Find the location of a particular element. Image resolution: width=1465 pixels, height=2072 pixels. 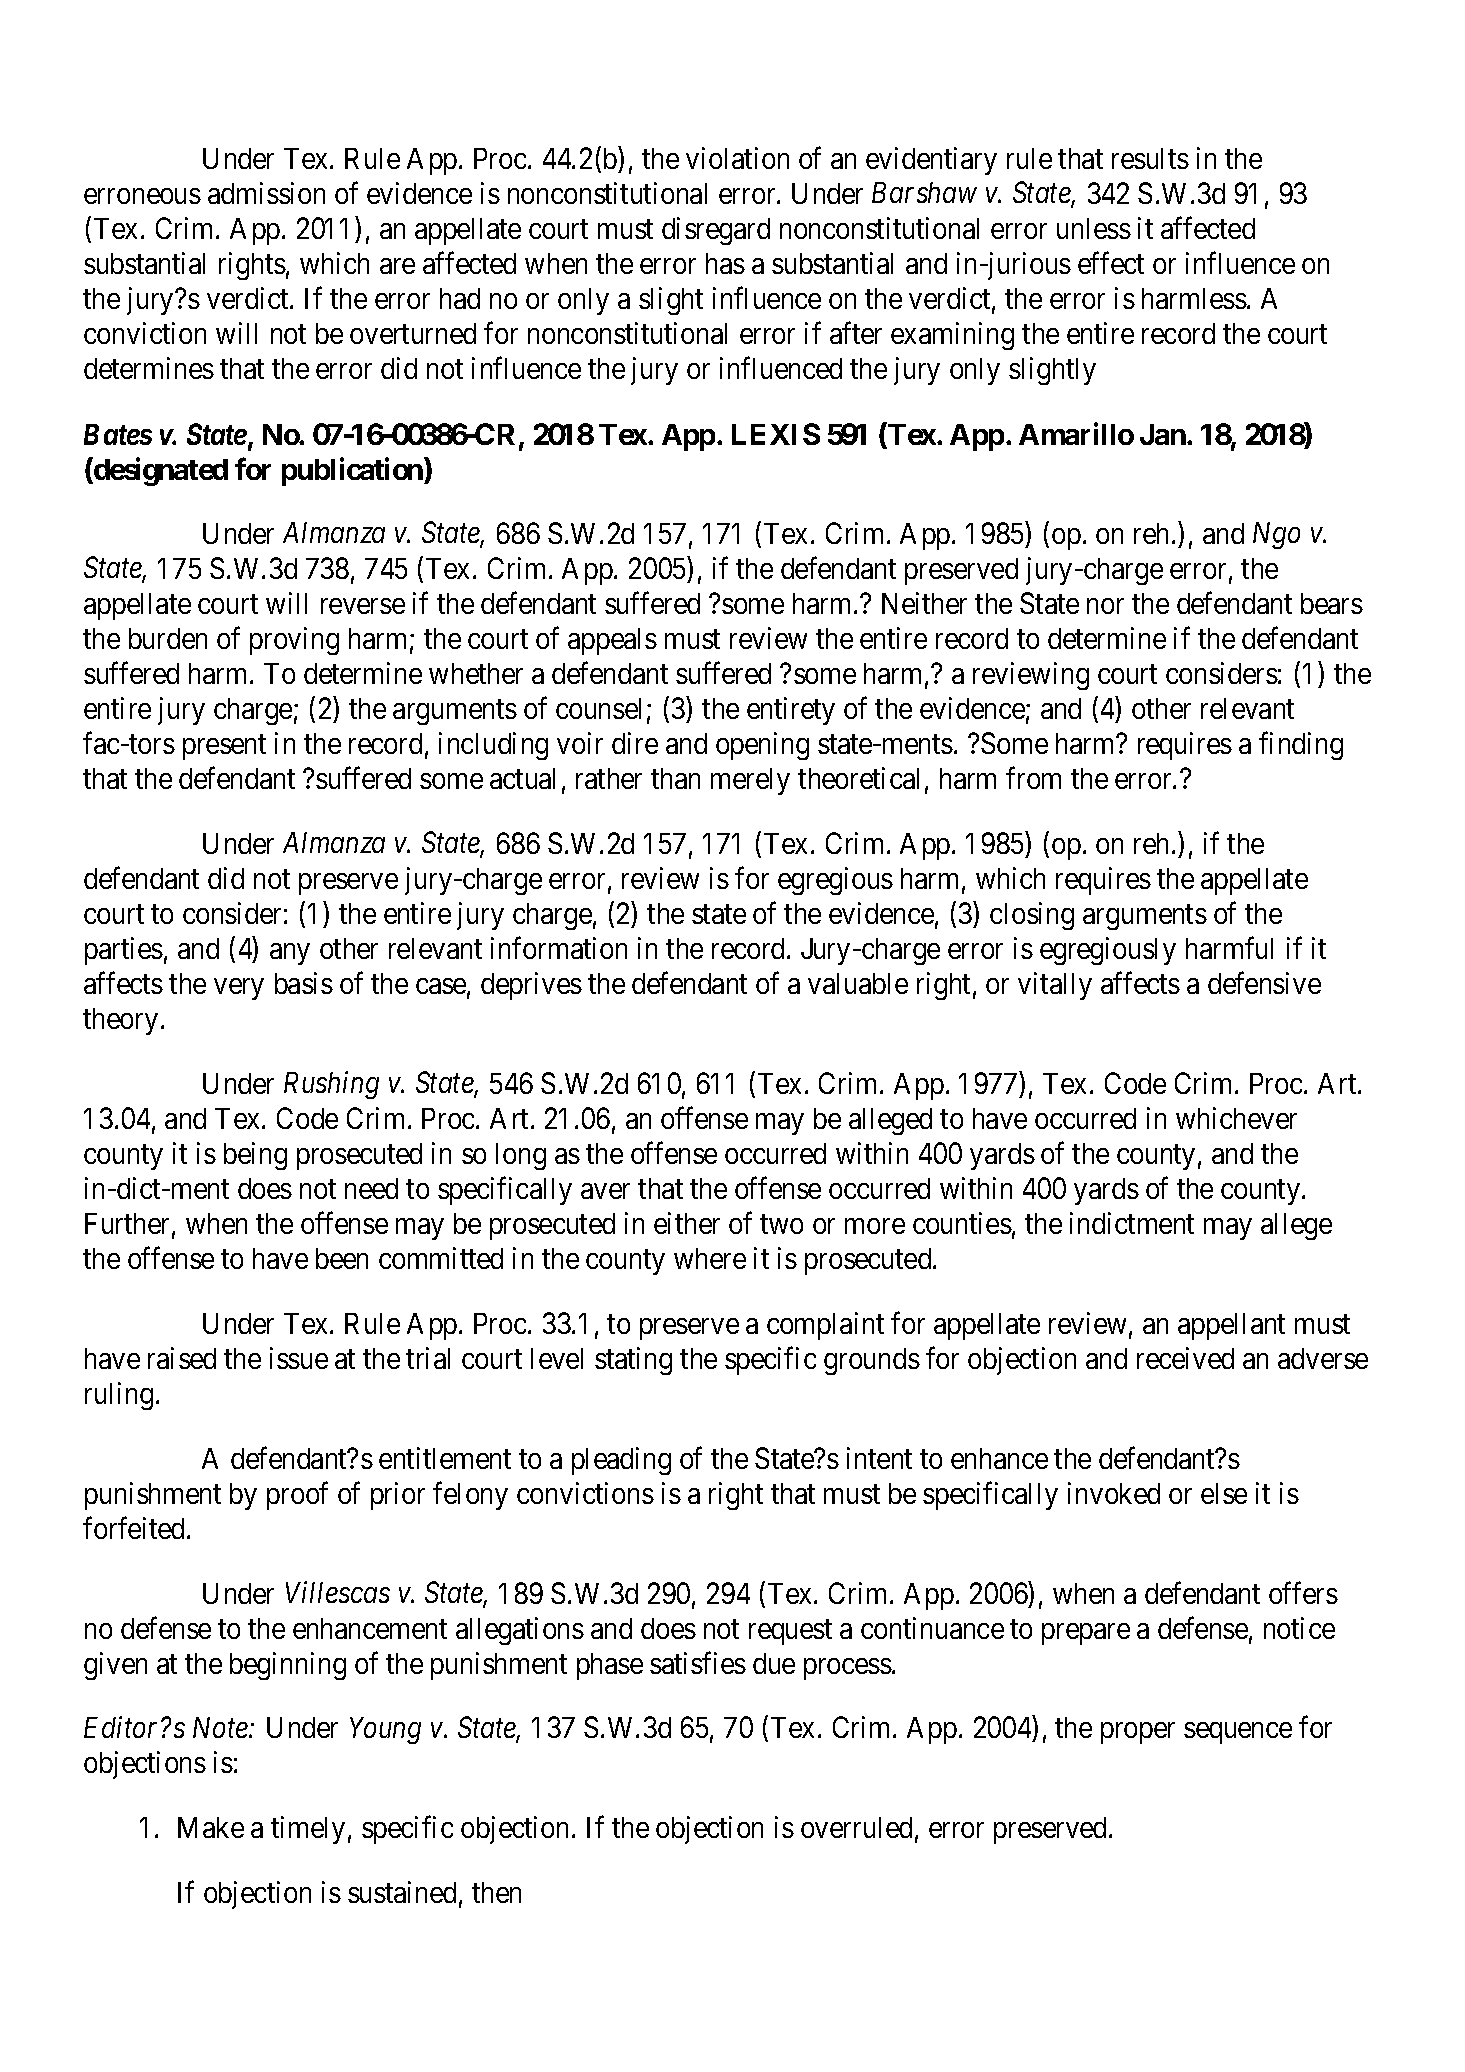

disregard is located at coordinates (716, 231).
